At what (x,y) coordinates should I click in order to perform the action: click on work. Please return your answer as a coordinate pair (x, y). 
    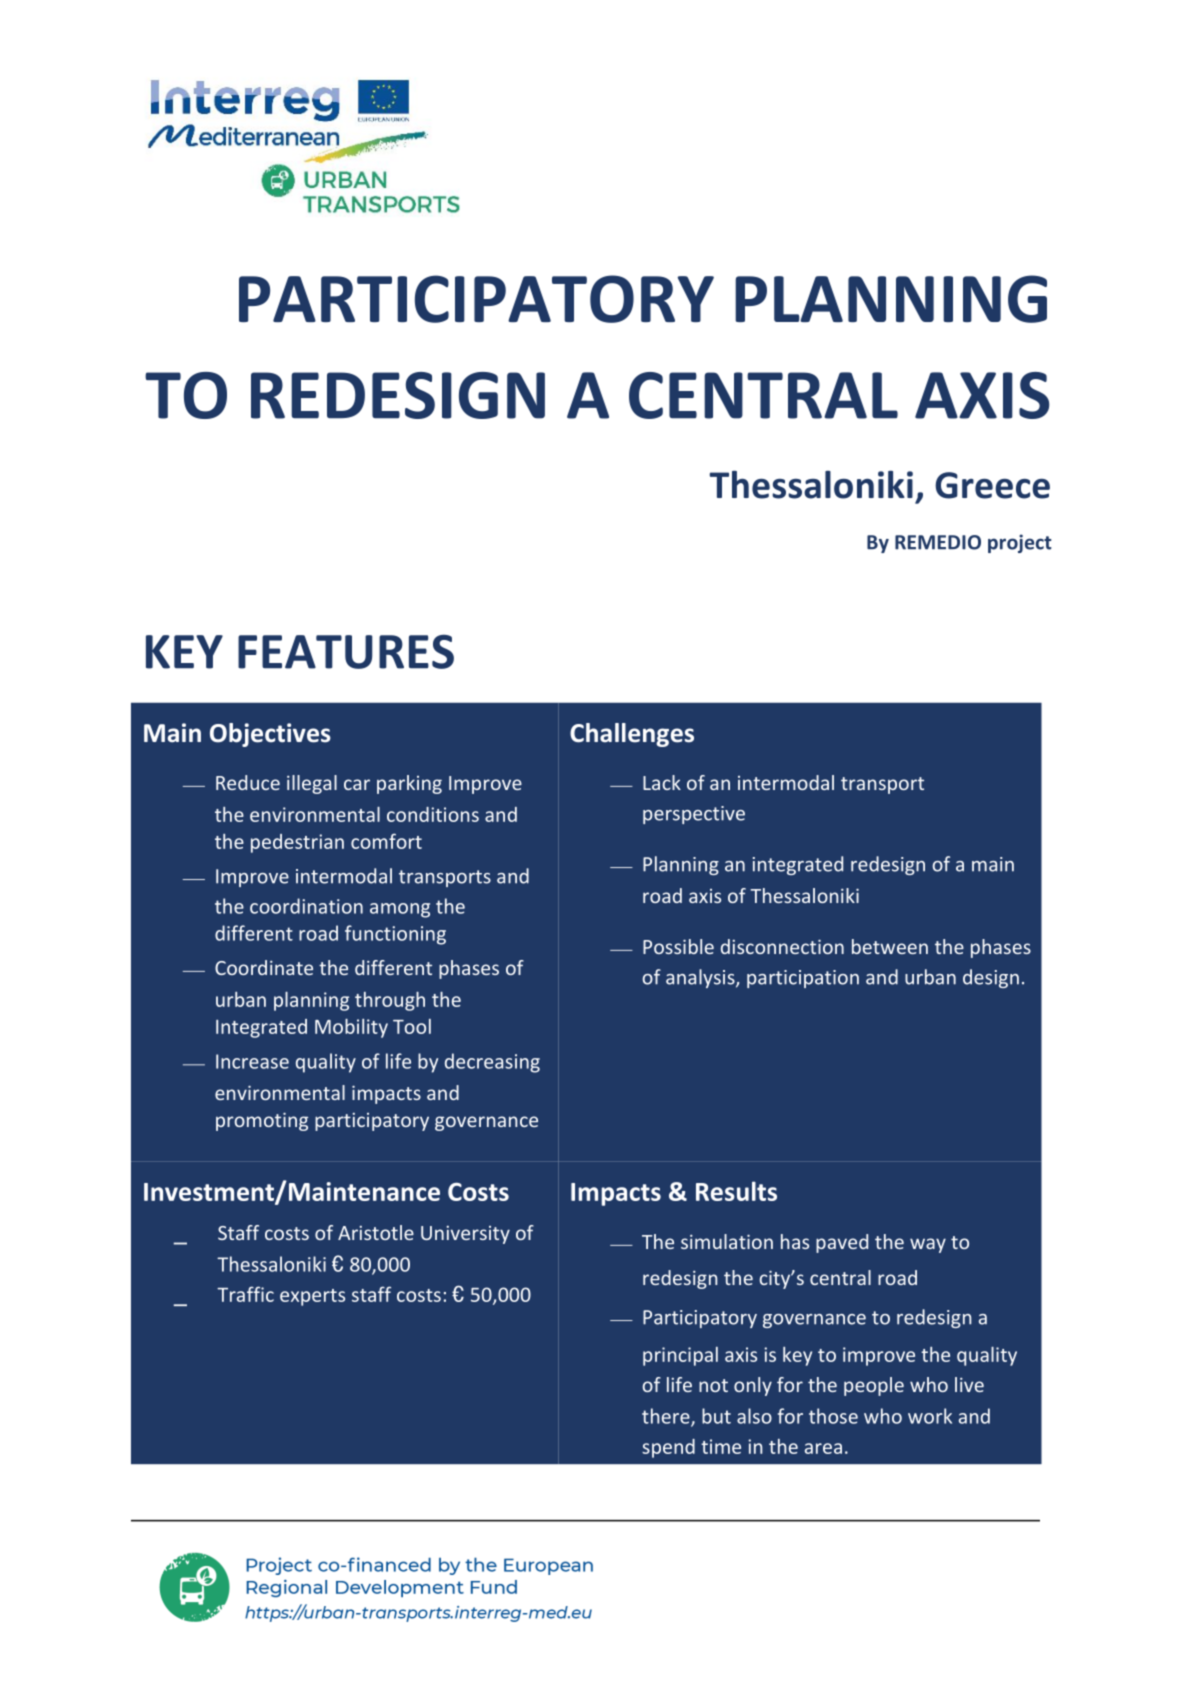
    Looking at the image, I should click on (930, 1416).
